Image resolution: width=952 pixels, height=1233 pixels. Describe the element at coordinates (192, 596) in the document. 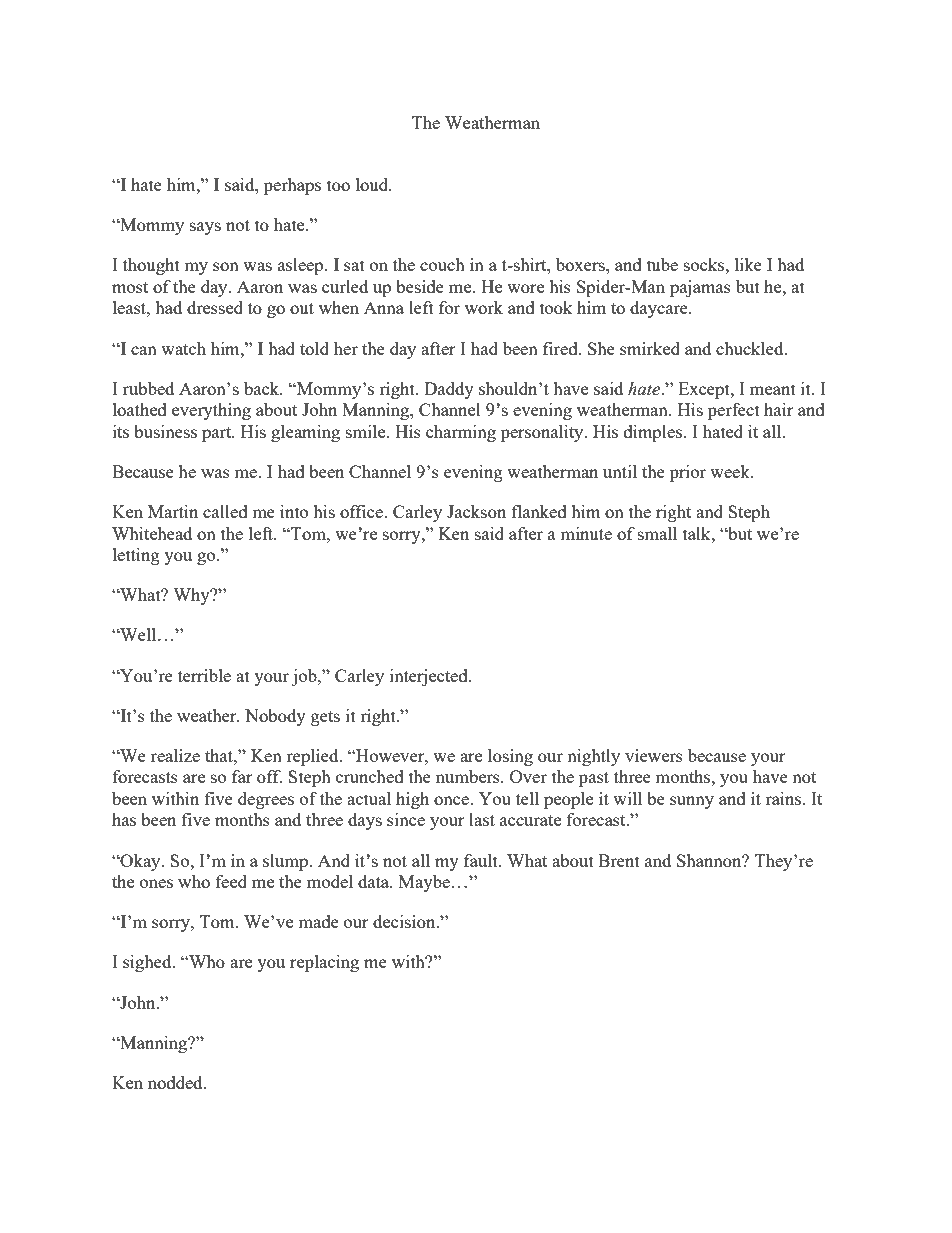

I see `Why` at that location.
